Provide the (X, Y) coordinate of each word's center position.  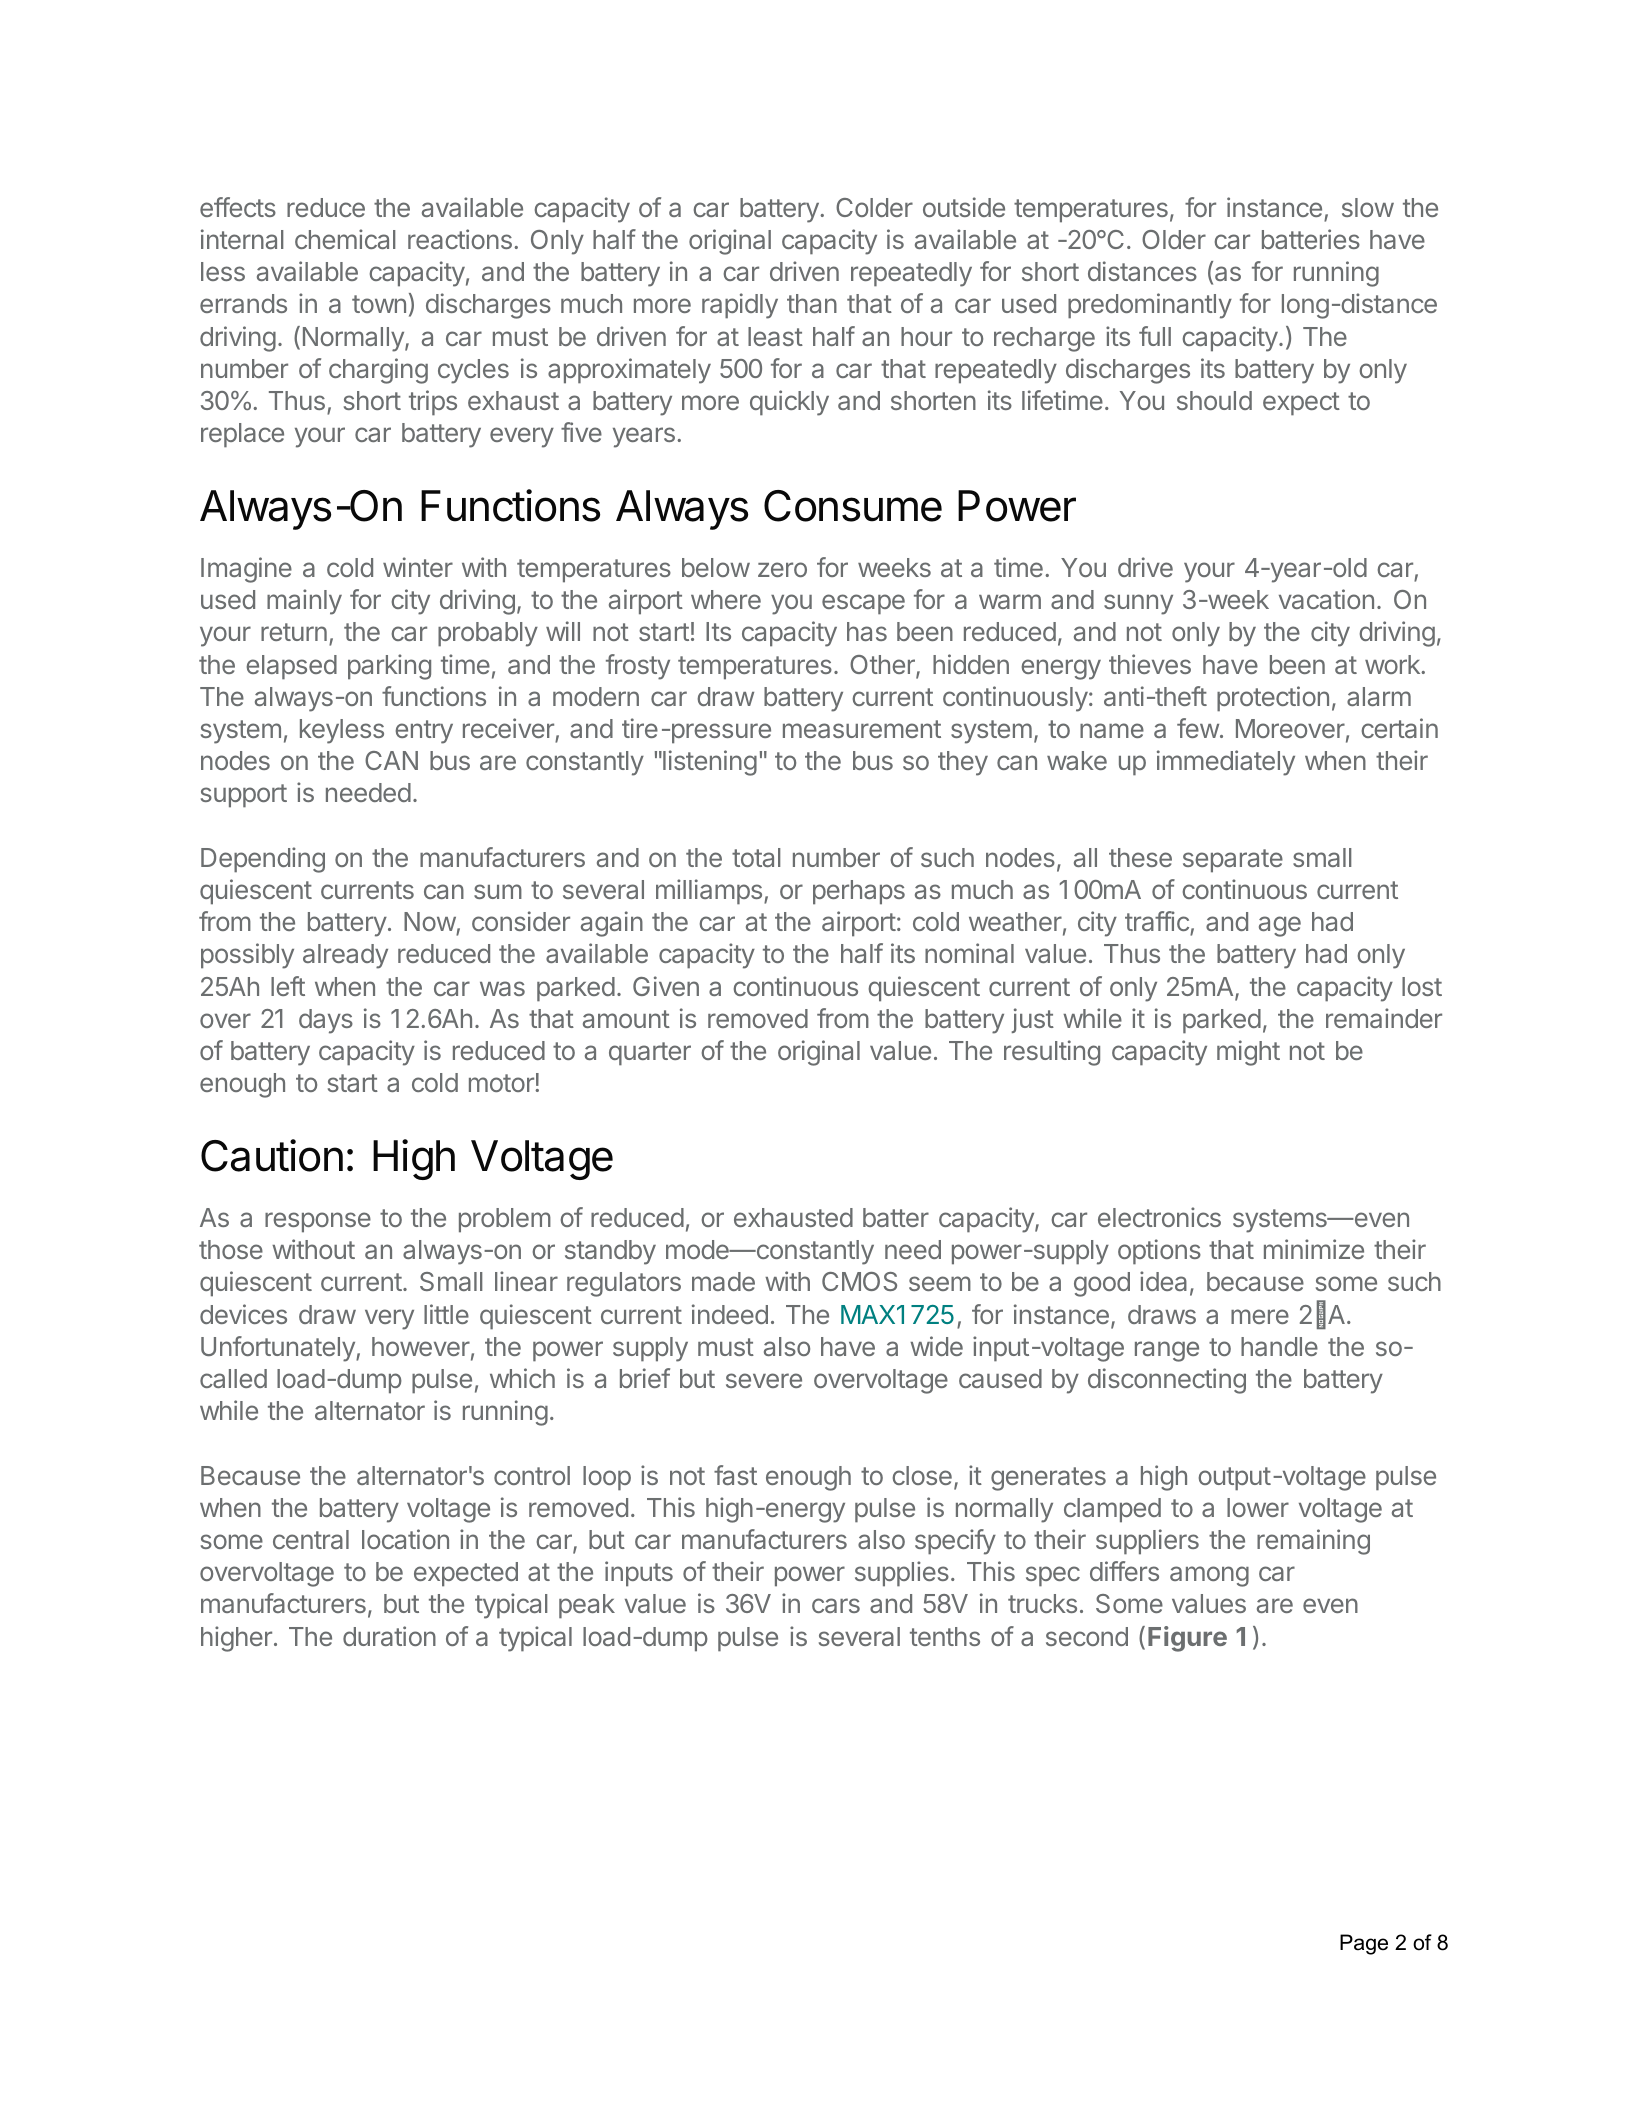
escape (863, 604)
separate (1233, 861)
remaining (1313, 1542)
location (405, 1539)
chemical (345, 239)
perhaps (859, 892)
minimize (1314, 1249)
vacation (1326, 599)
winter (418, 567)
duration (389, 1636)
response (318, 1222)
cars (836, 1605)
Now (430, 923)
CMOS (859, 1281)
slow (1368, 207)
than (812, 303)
